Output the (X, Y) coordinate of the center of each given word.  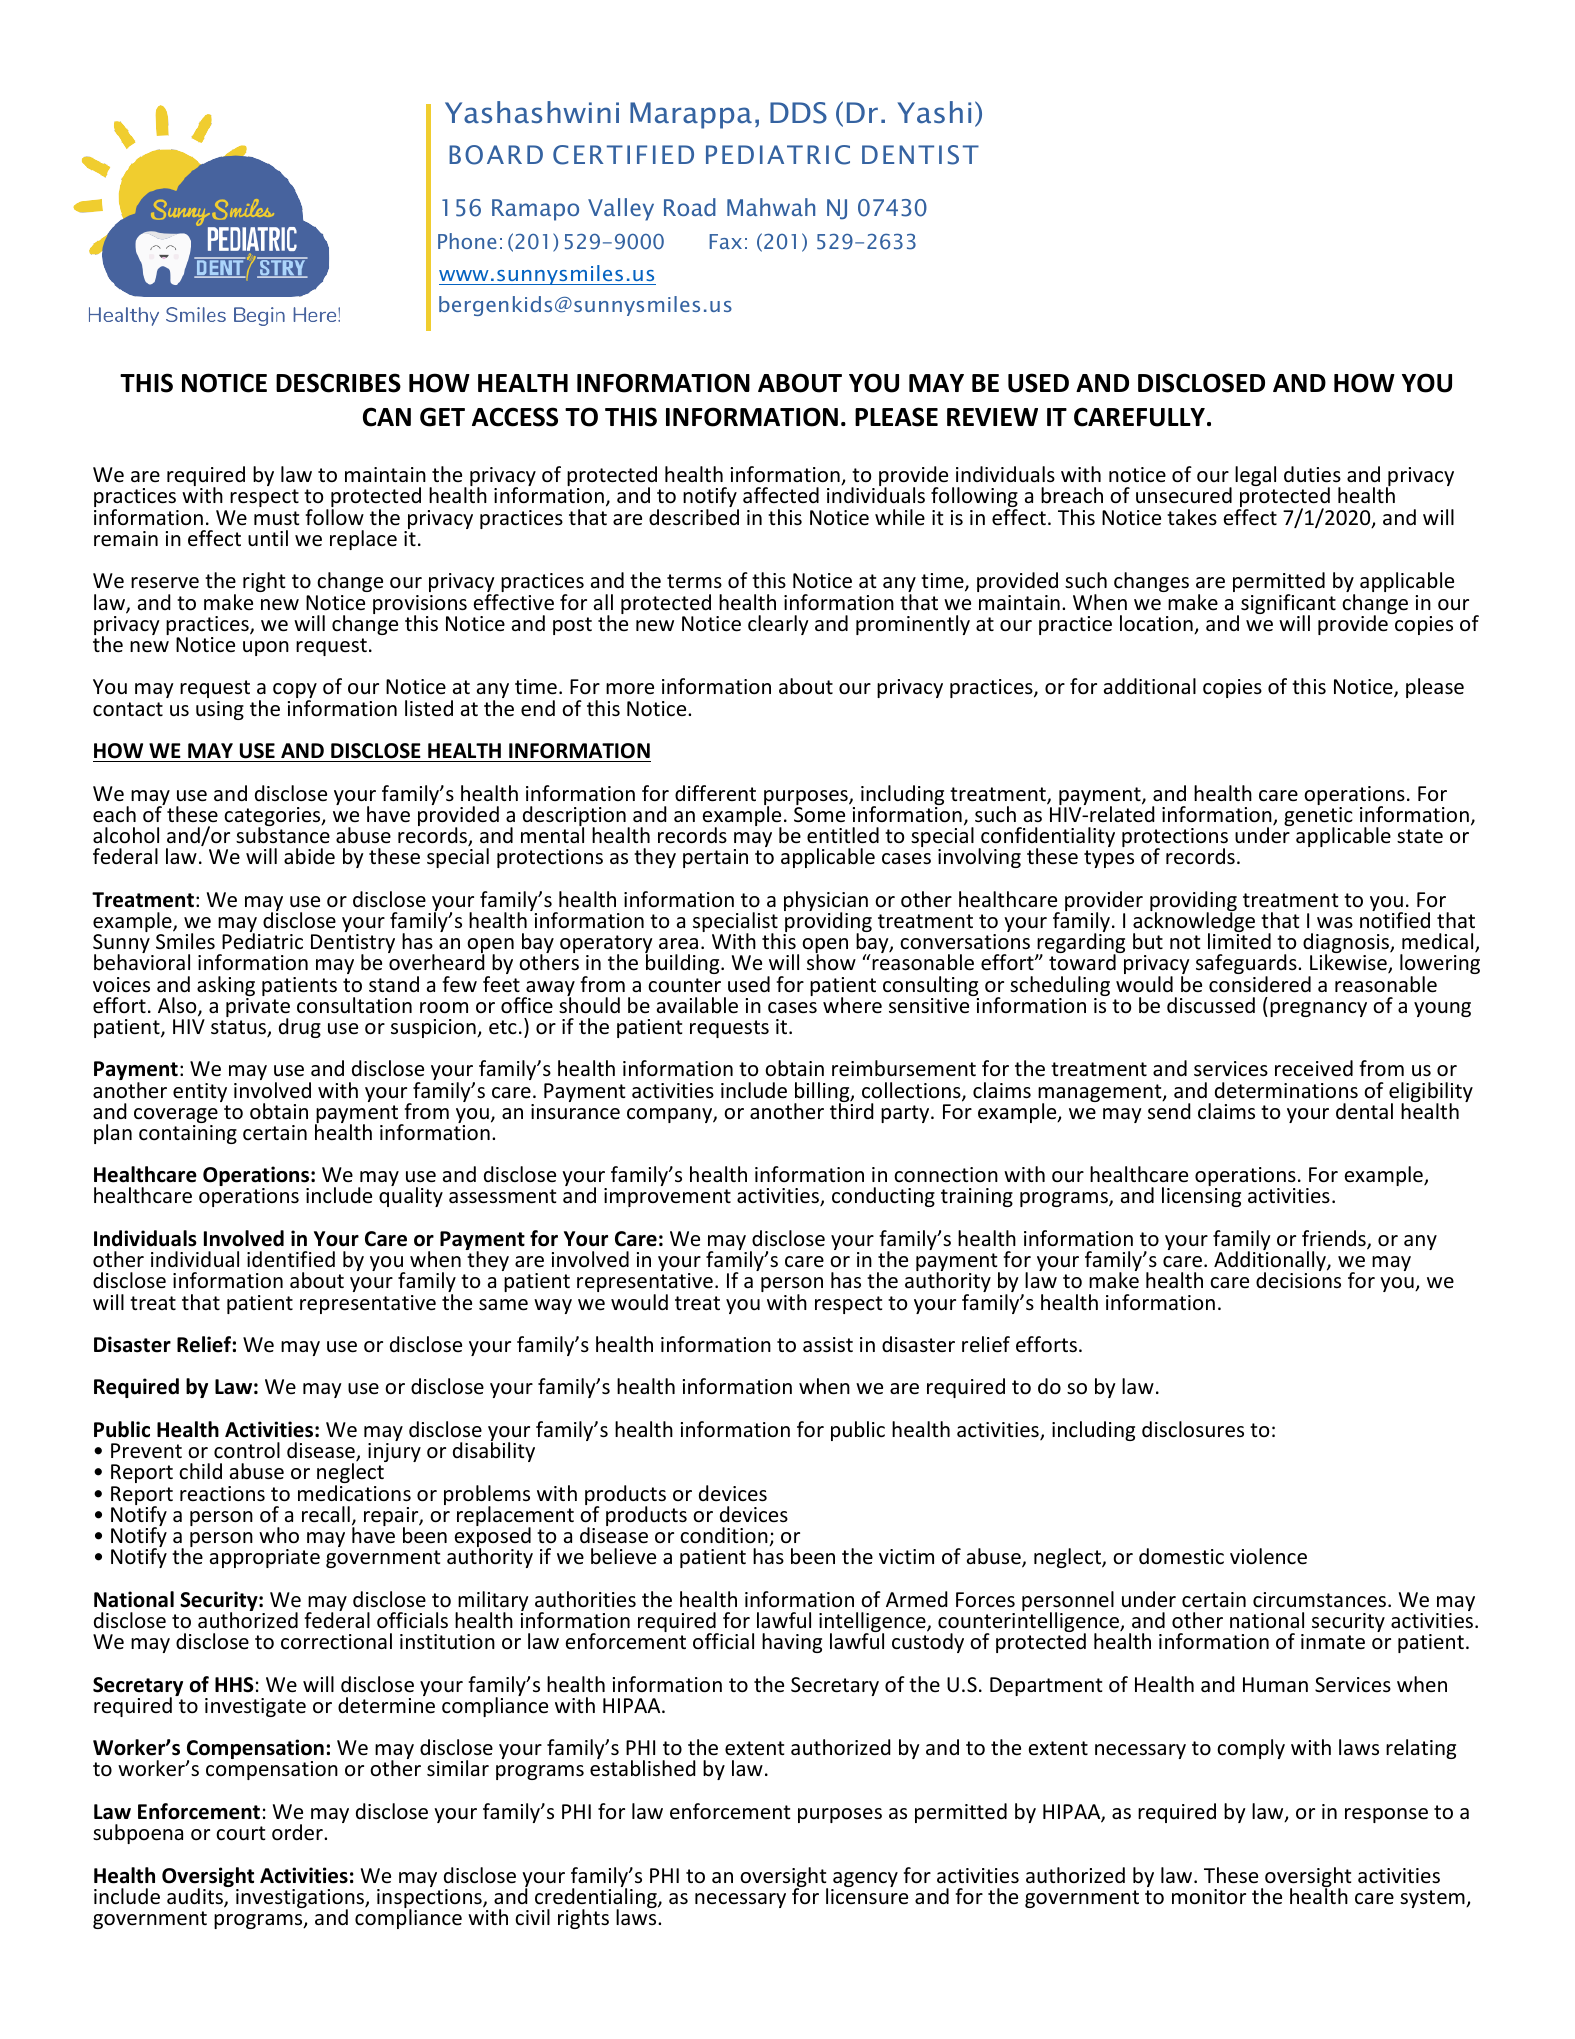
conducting (883, 1197)
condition (725, 1536)
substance (283, 834)
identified (291, 1259)
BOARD (496, 155)
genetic (1318, 818)
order (298, 1832)
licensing (1201, 1197)
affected (781, 495)
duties (1312, 474)
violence (1268, 1556)
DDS (798, 113)
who (279, 1535)
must (276, 518)
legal (1255, 476)
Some (819, 815)
